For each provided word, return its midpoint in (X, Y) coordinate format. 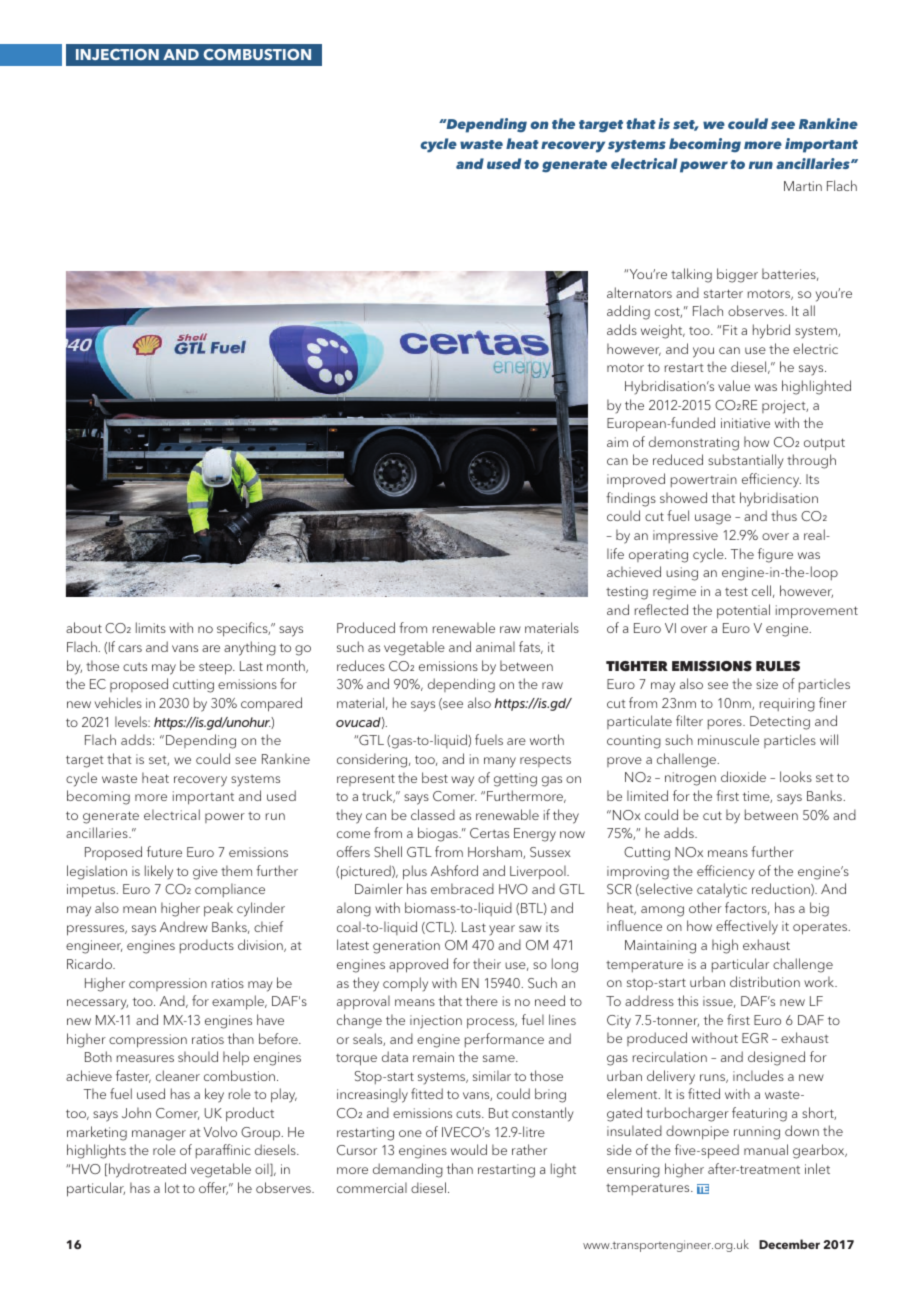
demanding (408, 1170)
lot (172, 1187)
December (789, 1244)
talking (691, 275)
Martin (803, 186)
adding (628, 312)
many (500, 762)
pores (726, 724)
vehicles (118, 702)
